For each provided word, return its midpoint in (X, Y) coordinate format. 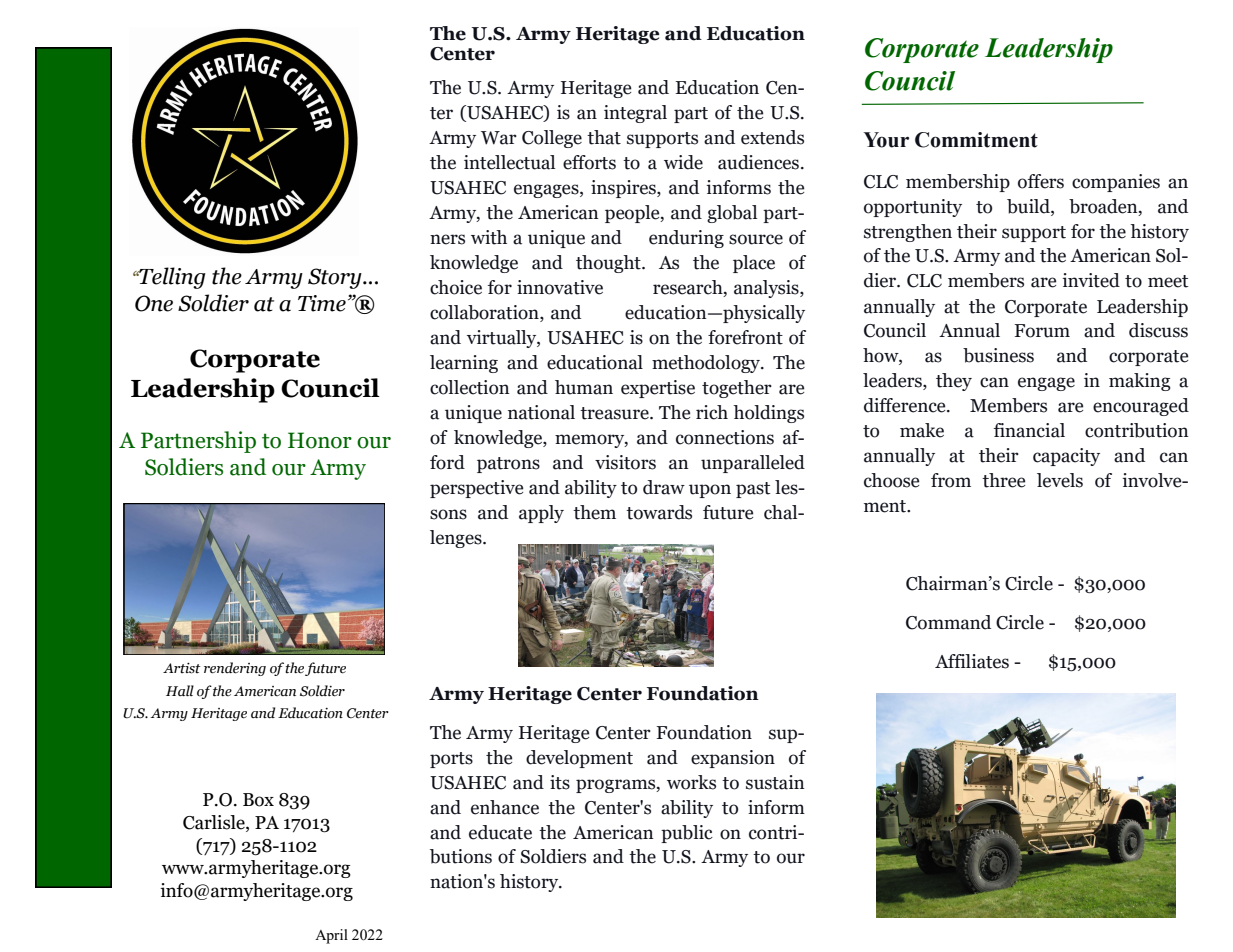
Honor (320, 440)
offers (1041, 181)
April (331, 936)
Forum (1042, 331)
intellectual (509, 162)
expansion (733, 759)
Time (322, 303)
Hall (180, 690)
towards (659, 512)
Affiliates (972, 661)
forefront (745, 337)
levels (1060, 480)
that (604, 137)
